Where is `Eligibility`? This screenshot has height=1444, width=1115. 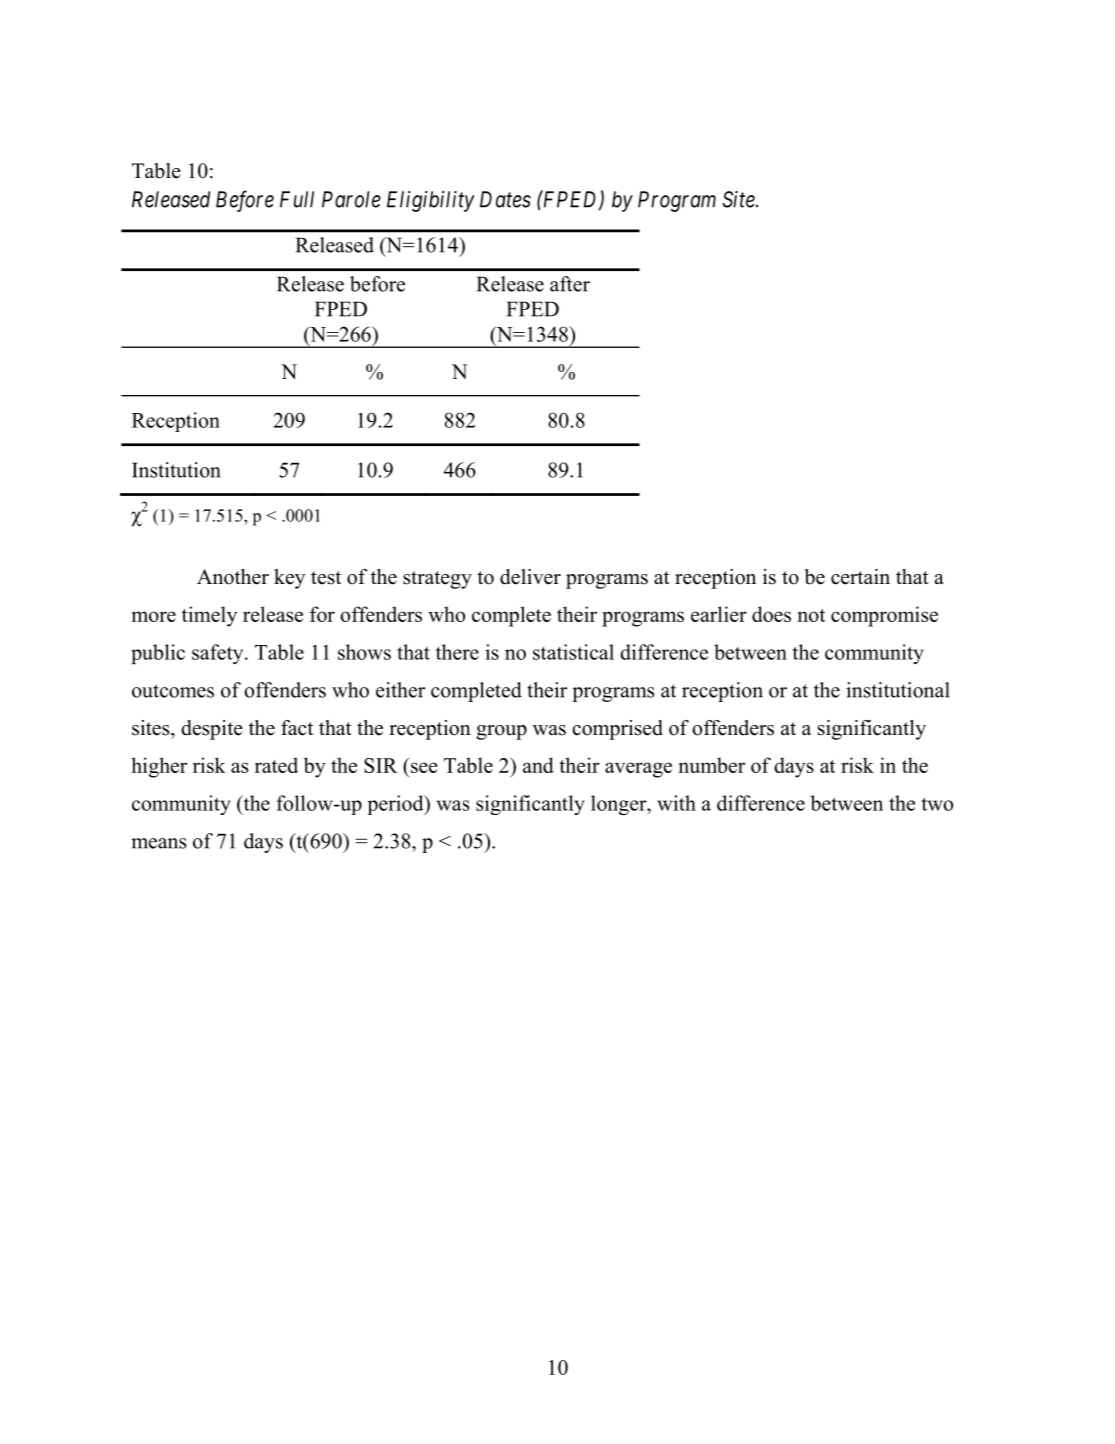
Eligibility is located at coordinates (431, 201).
